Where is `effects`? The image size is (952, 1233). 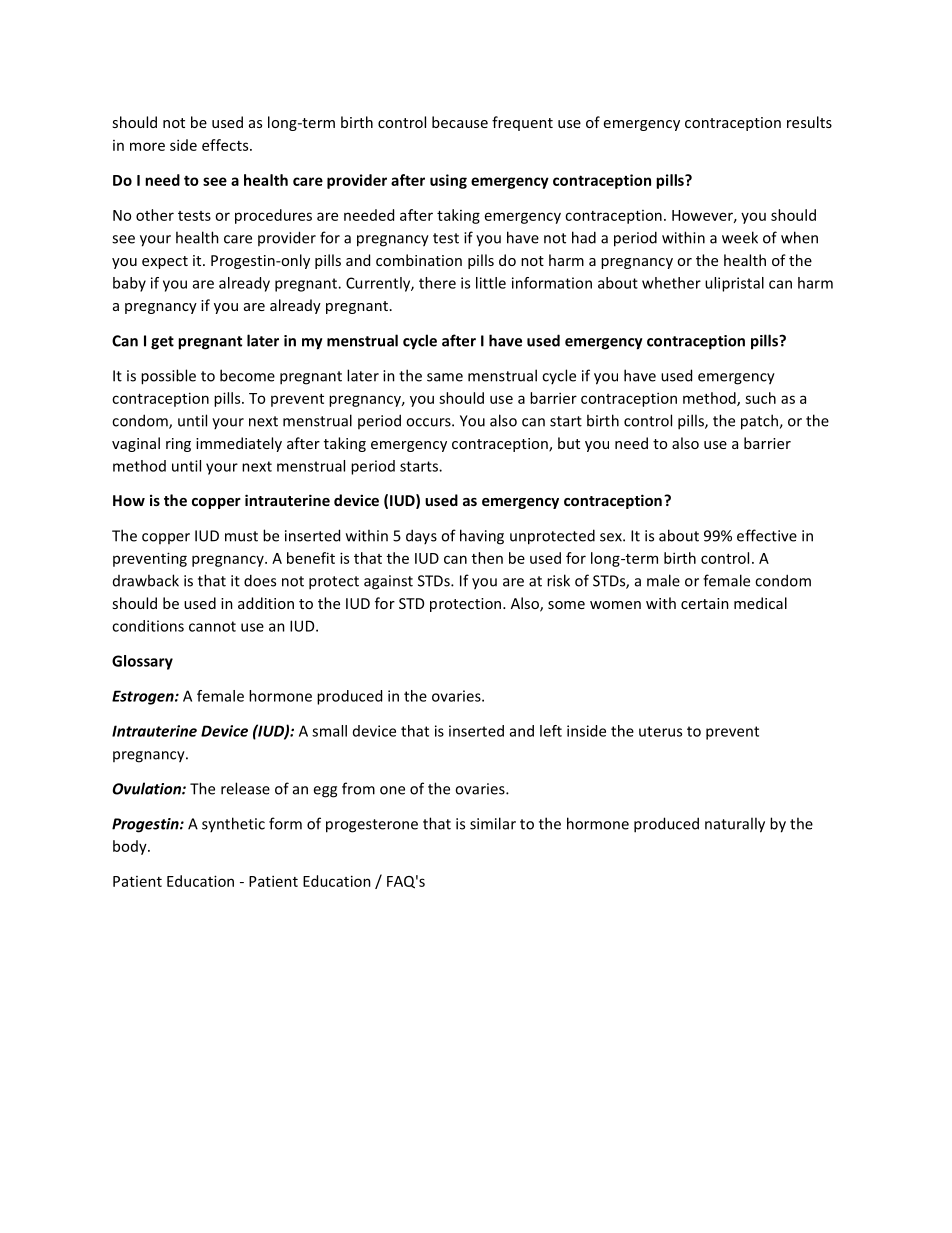 effects is located at coordinates (226, 145).
